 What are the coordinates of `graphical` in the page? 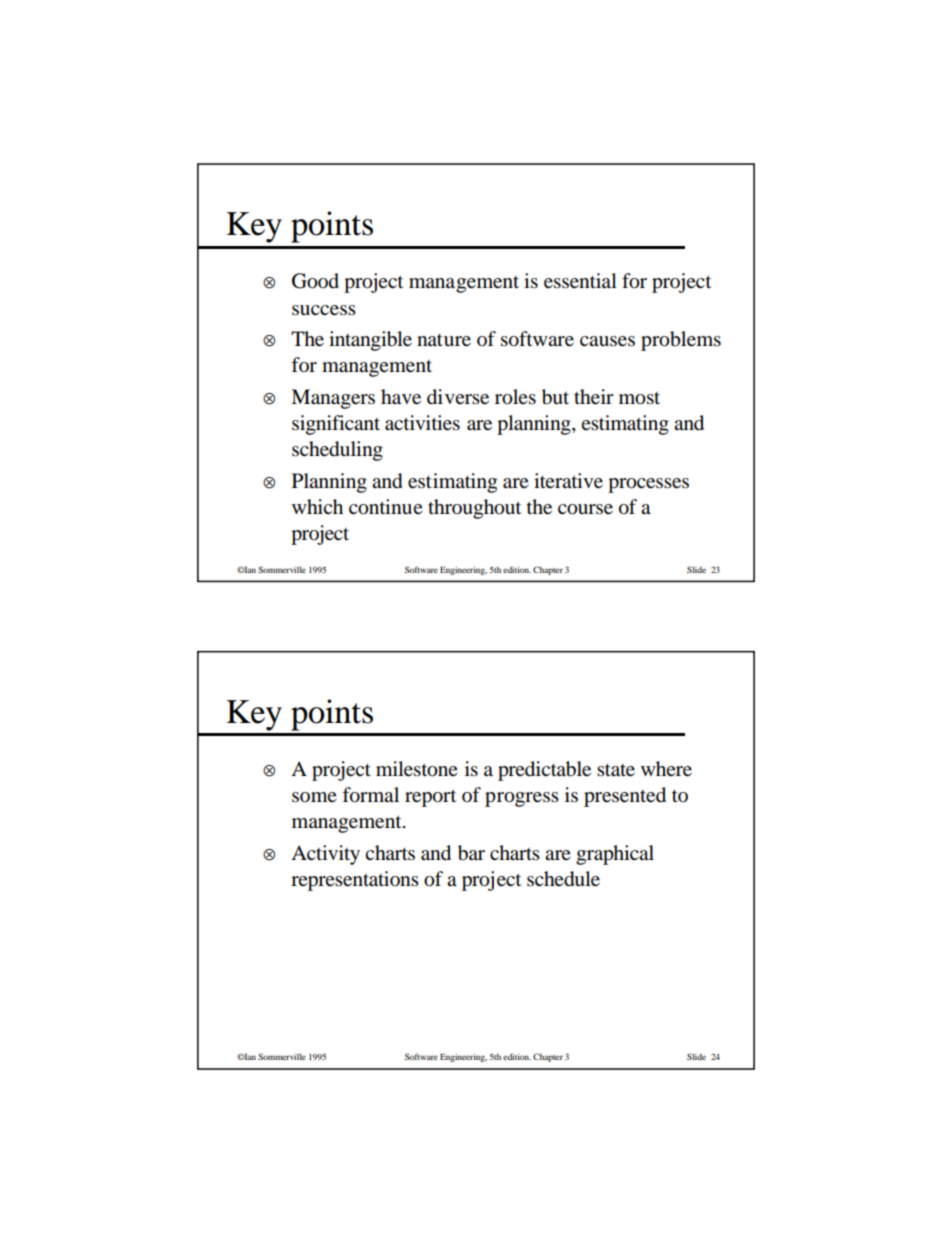 It's located at (615, 855).
